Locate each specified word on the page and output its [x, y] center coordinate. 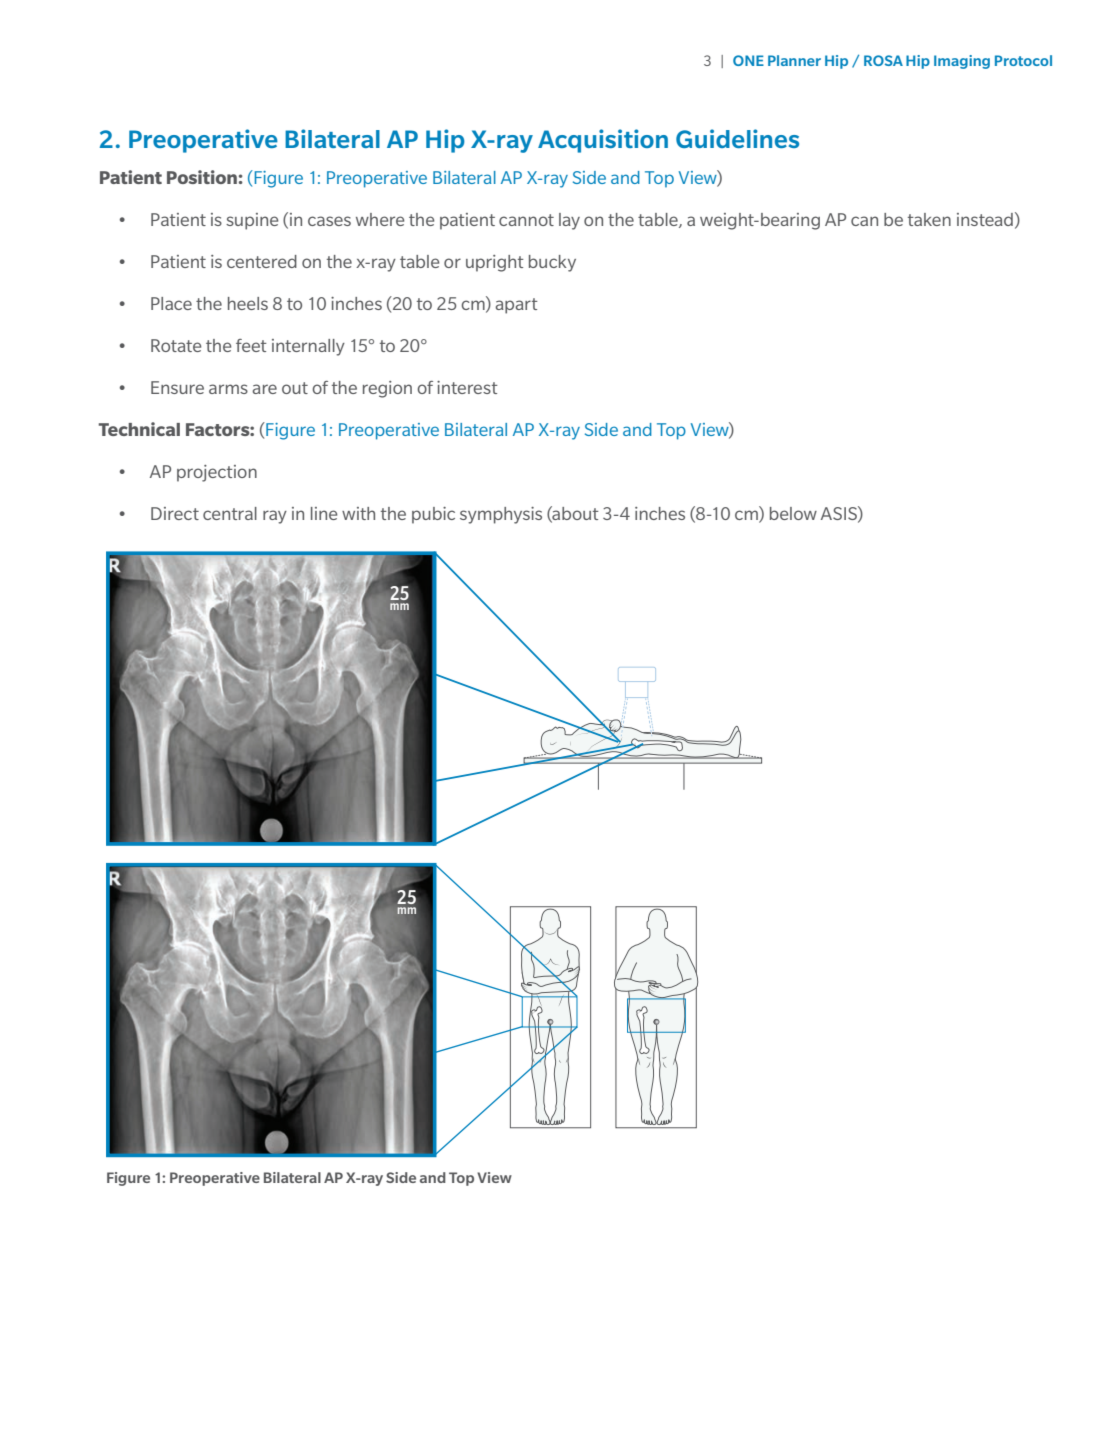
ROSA [883, 60]
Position [202, 177]
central [230, 513]
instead [985, 219]
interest [467, 387]
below [793, 513]
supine [252, 221]
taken [929, 219]
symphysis [501, 515]
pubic [433, 515]
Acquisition [603, 141]
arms [228, 389]
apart [516, 306]
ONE [748, 60]
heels [248, 303]
